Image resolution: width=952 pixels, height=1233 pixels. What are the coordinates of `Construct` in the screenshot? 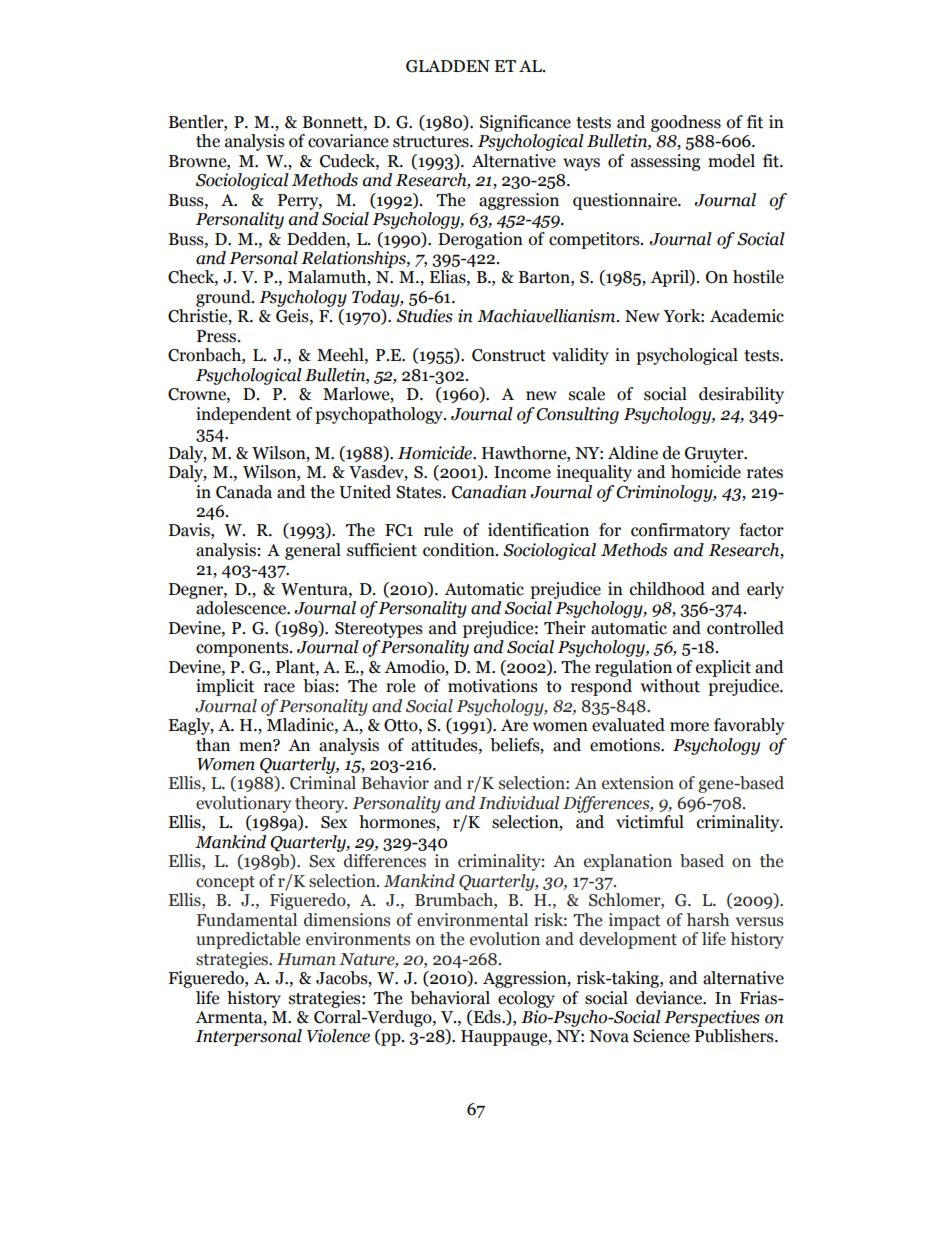 It's located at (509, 355).
